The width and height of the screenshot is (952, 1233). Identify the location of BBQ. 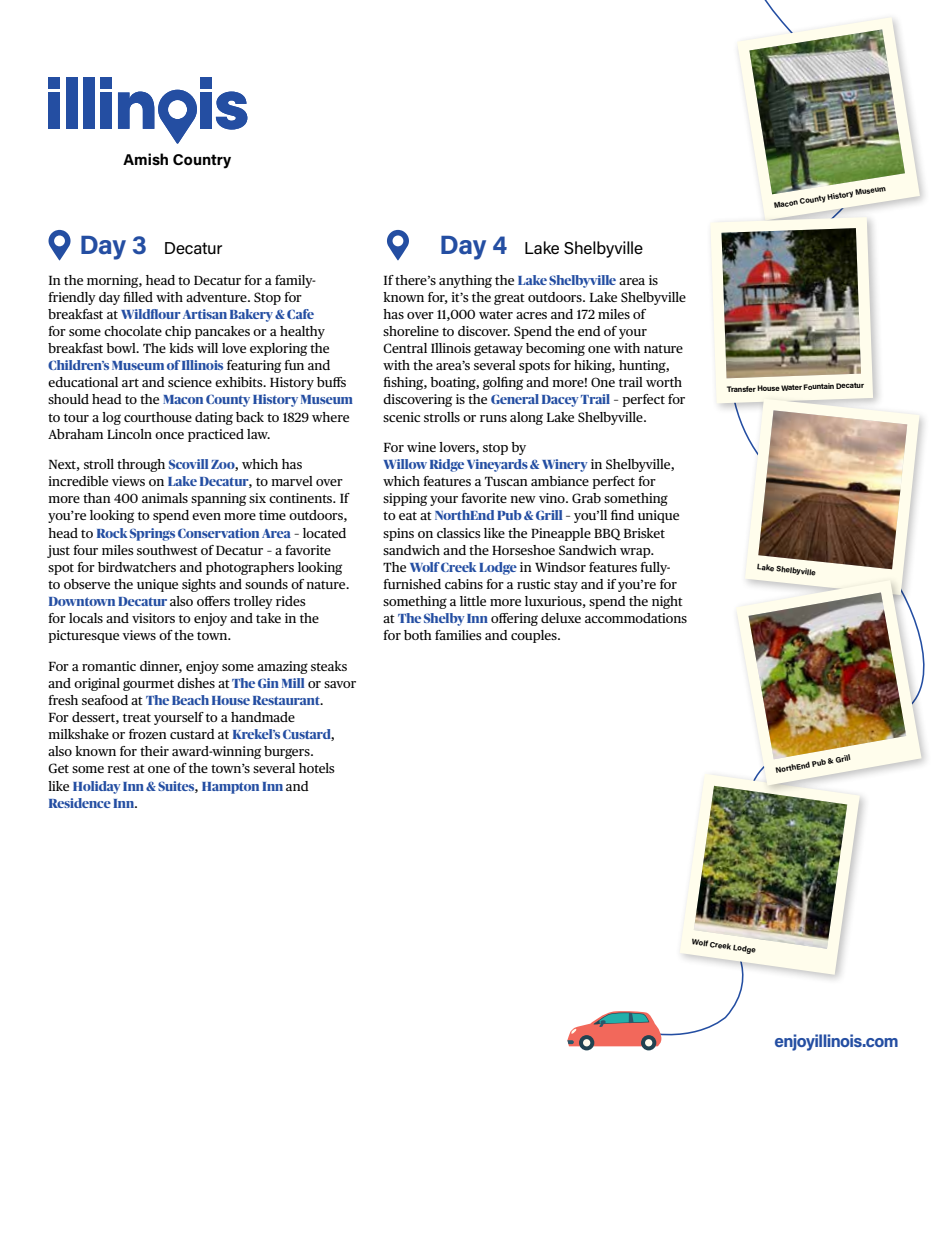
(607, 534).
